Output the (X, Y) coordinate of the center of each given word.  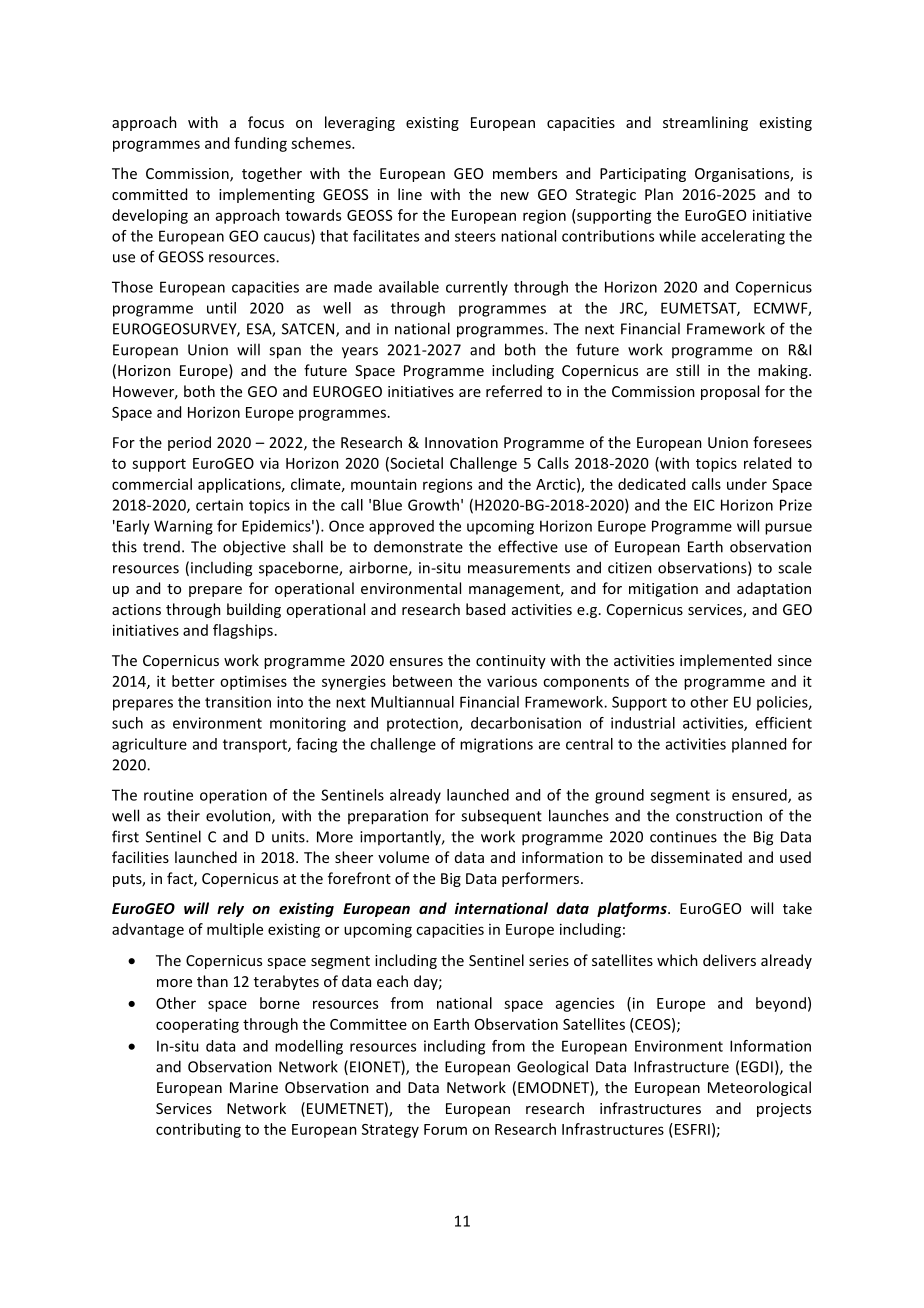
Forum (445, 1129)
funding (260, 144)
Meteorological (759, 1088)
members (525, 173)
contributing (198, 1130)
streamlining (705, 123)
